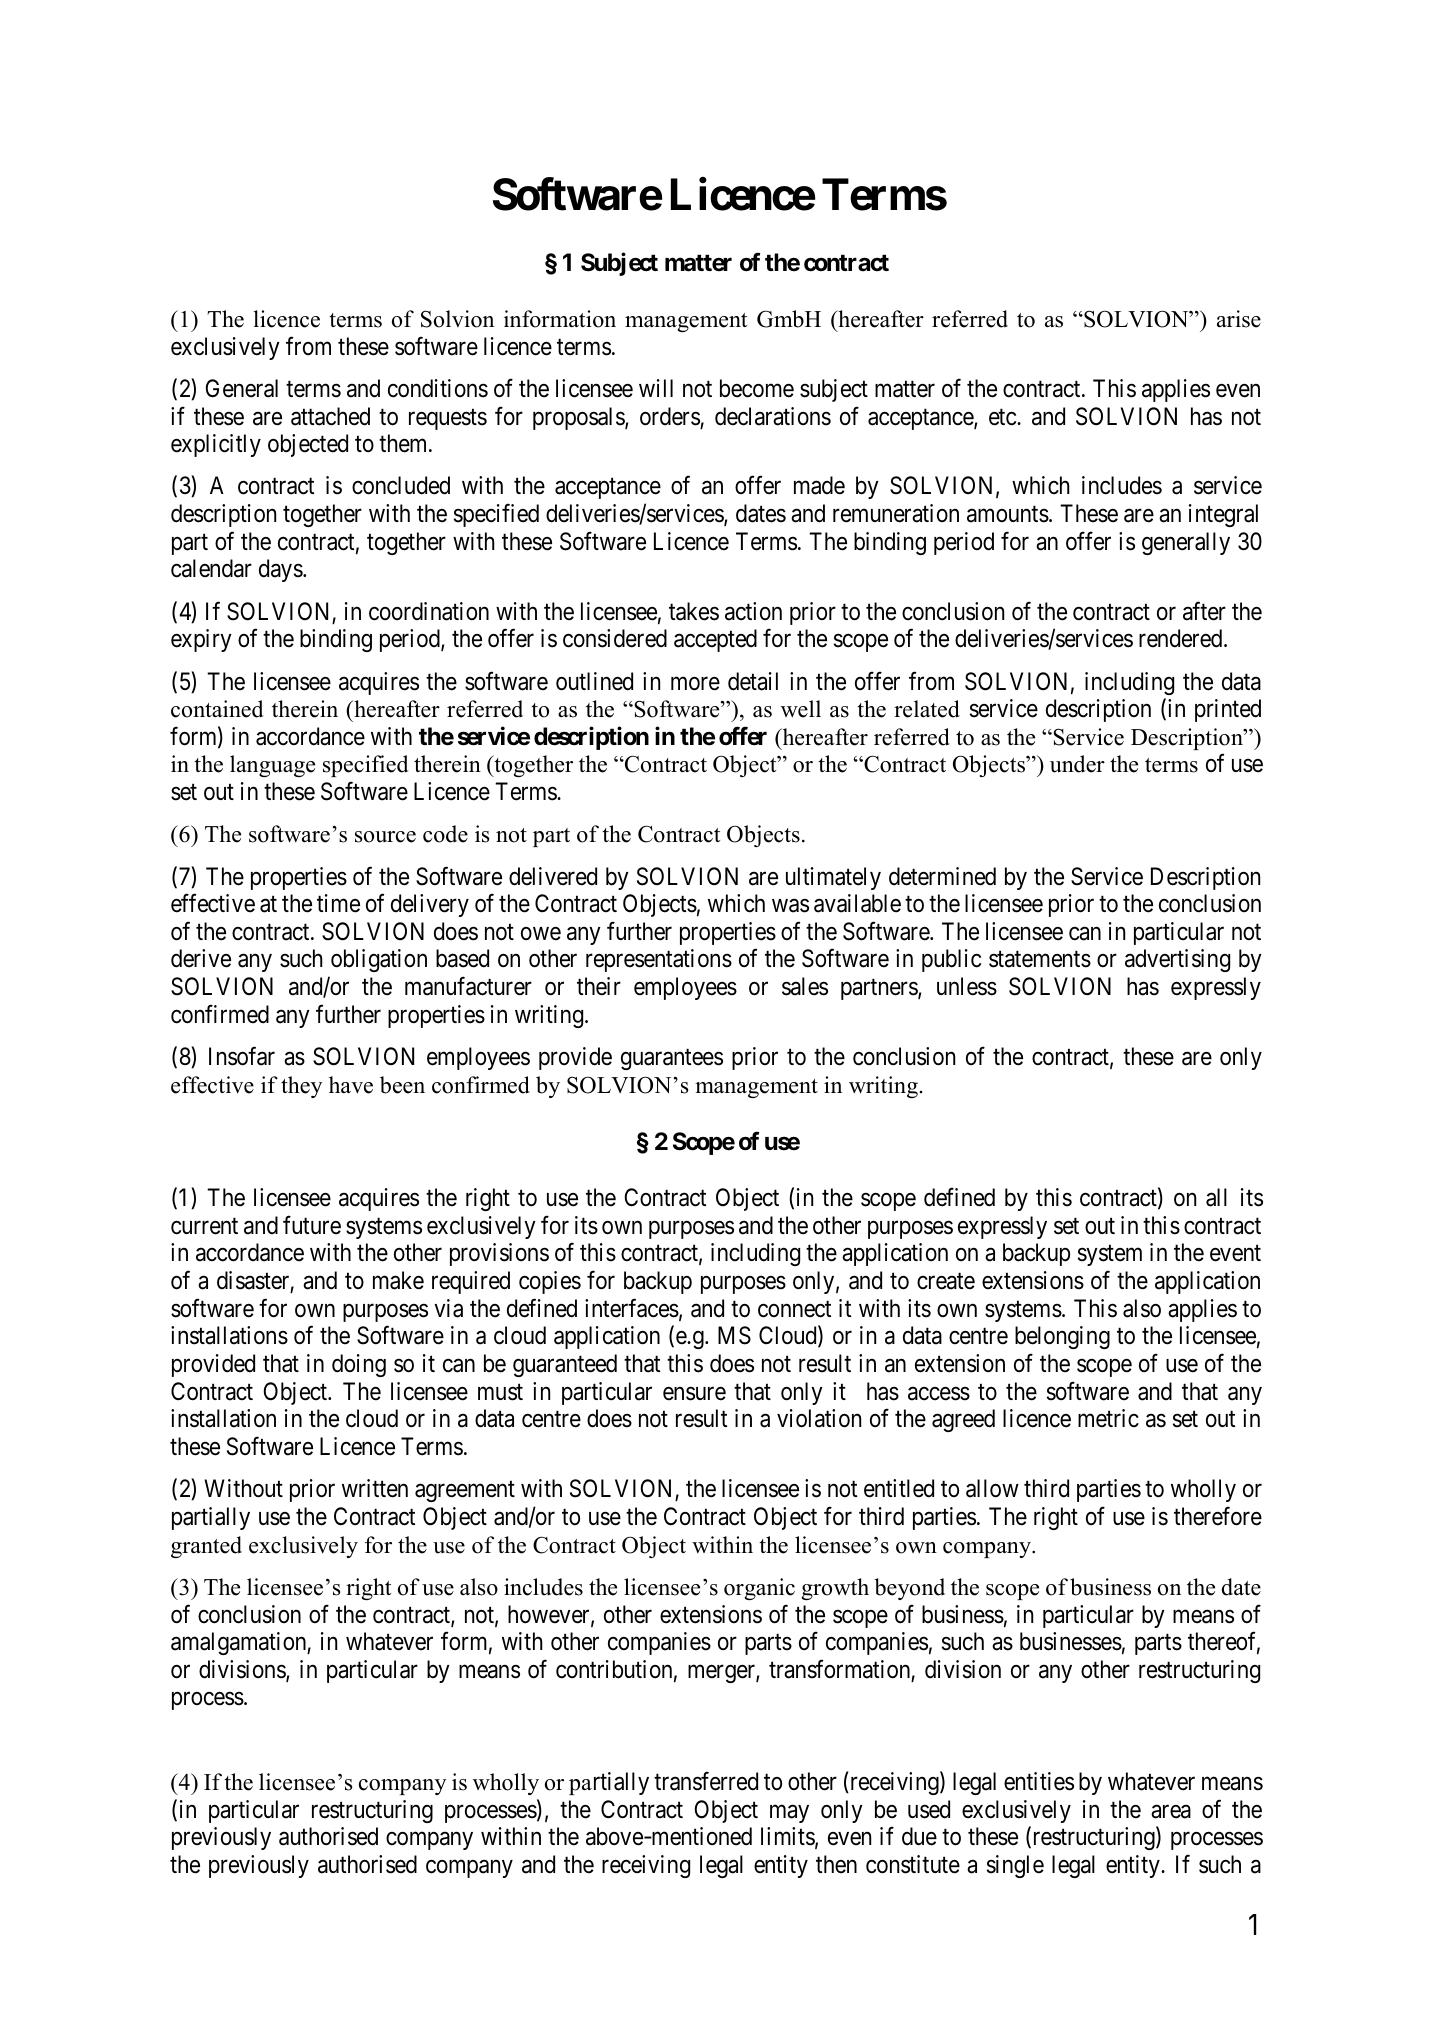 Image resolution: width=1433 pixels, height=2027 pixels. What do you see at coordinates (301, 1087) in the image?
I see `they` at bounding box center [301, 1087].
